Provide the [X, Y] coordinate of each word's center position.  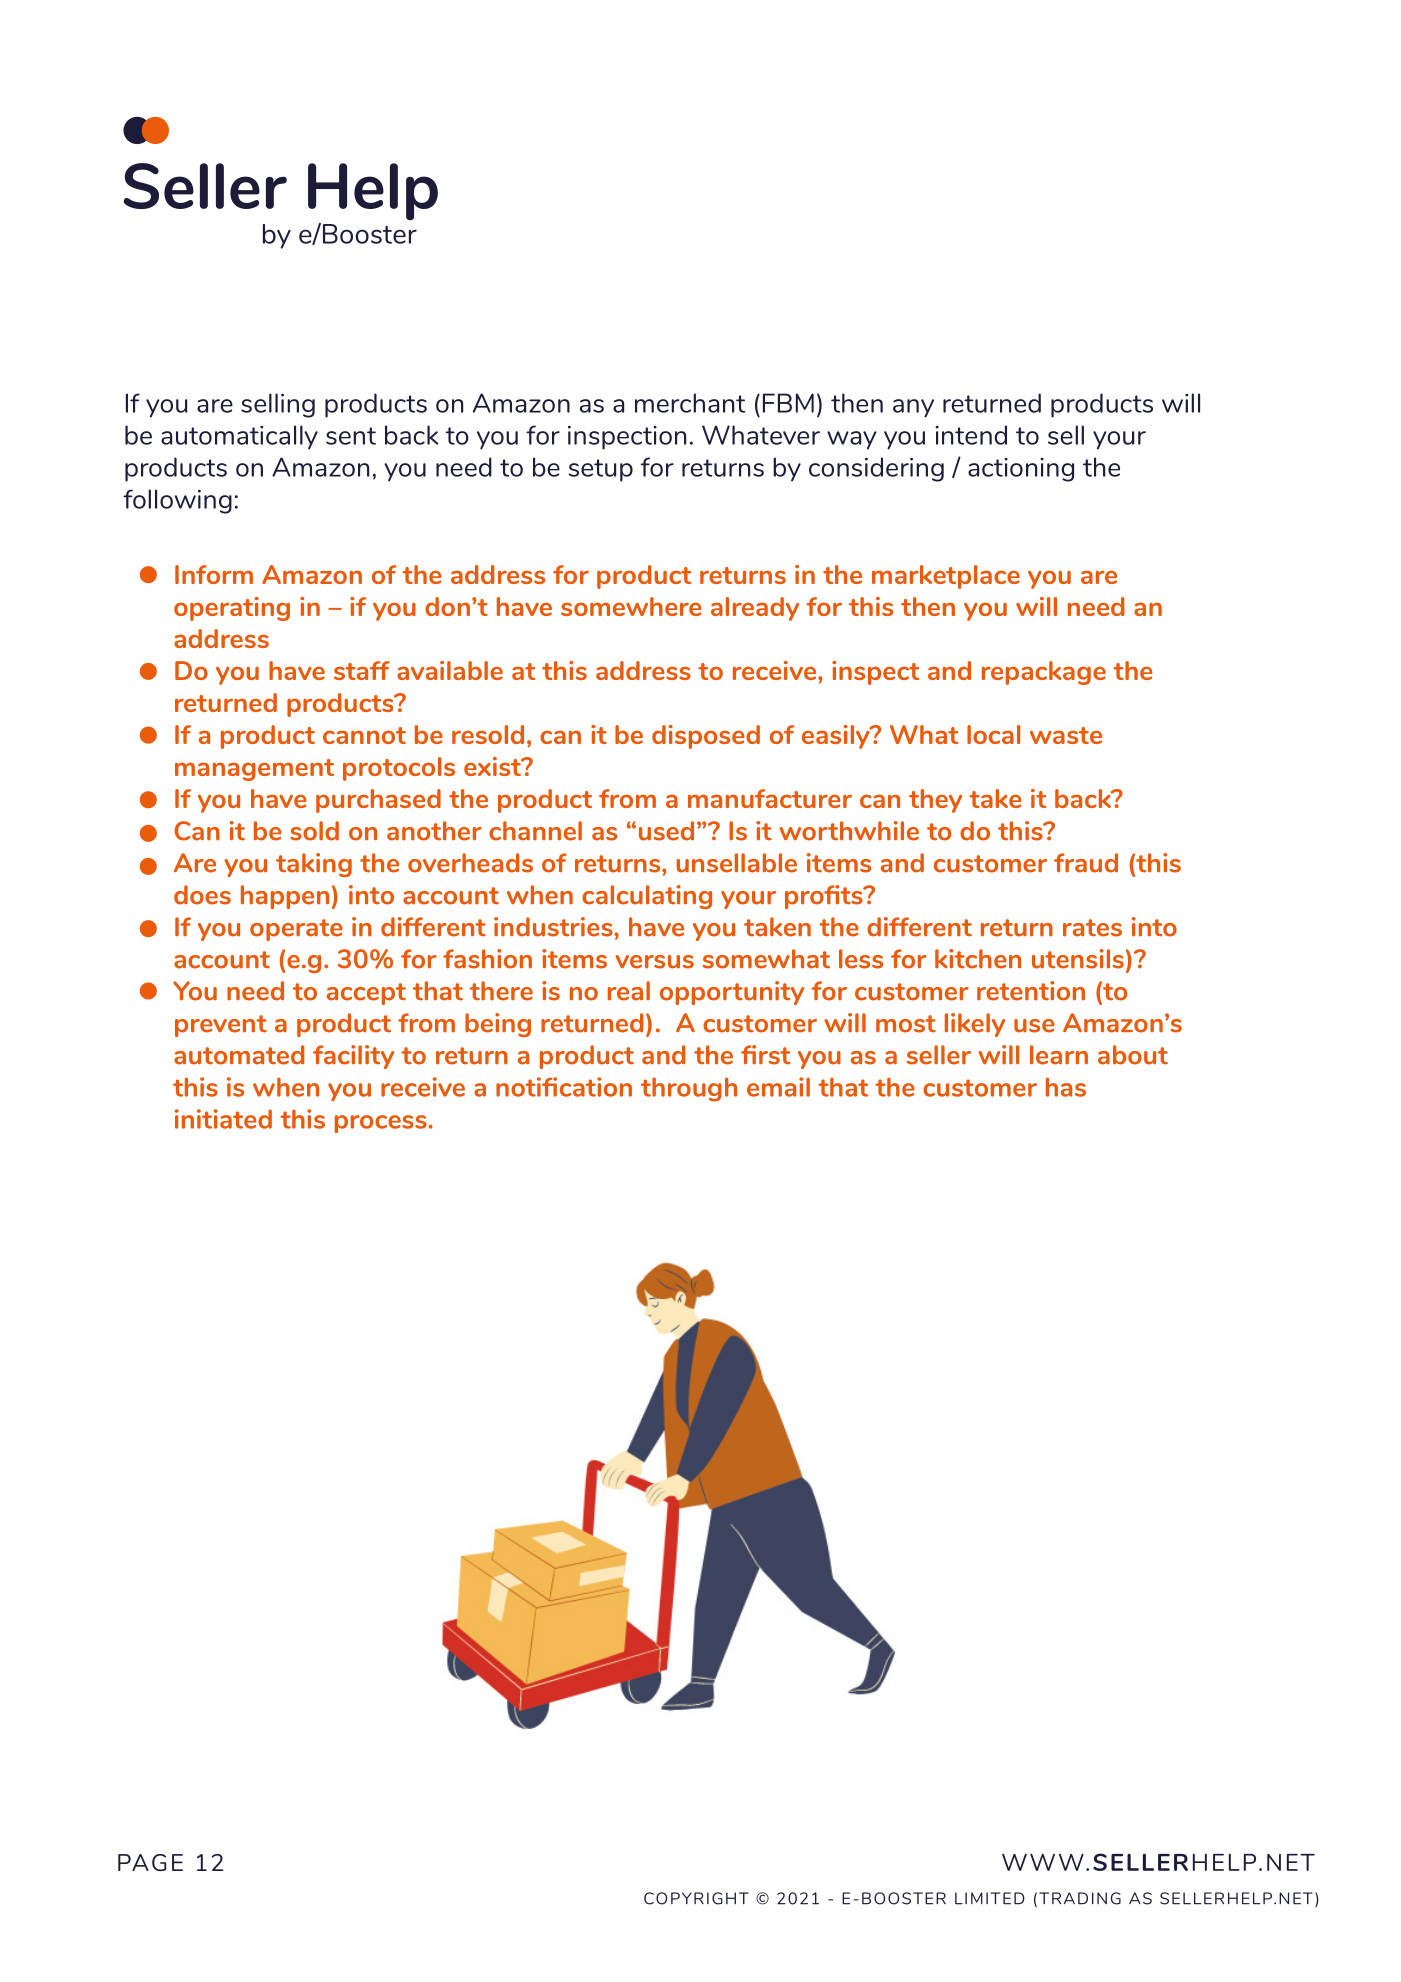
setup [601, 470]
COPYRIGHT [696, 1898]
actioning [1021, 470]
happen [285, 897]
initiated [223, 1119]
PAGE [150, 1862]
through [689, 1089]
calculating [647, 897]
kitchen [978, 959]
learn [1059, 1055]
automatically [239, 437]
